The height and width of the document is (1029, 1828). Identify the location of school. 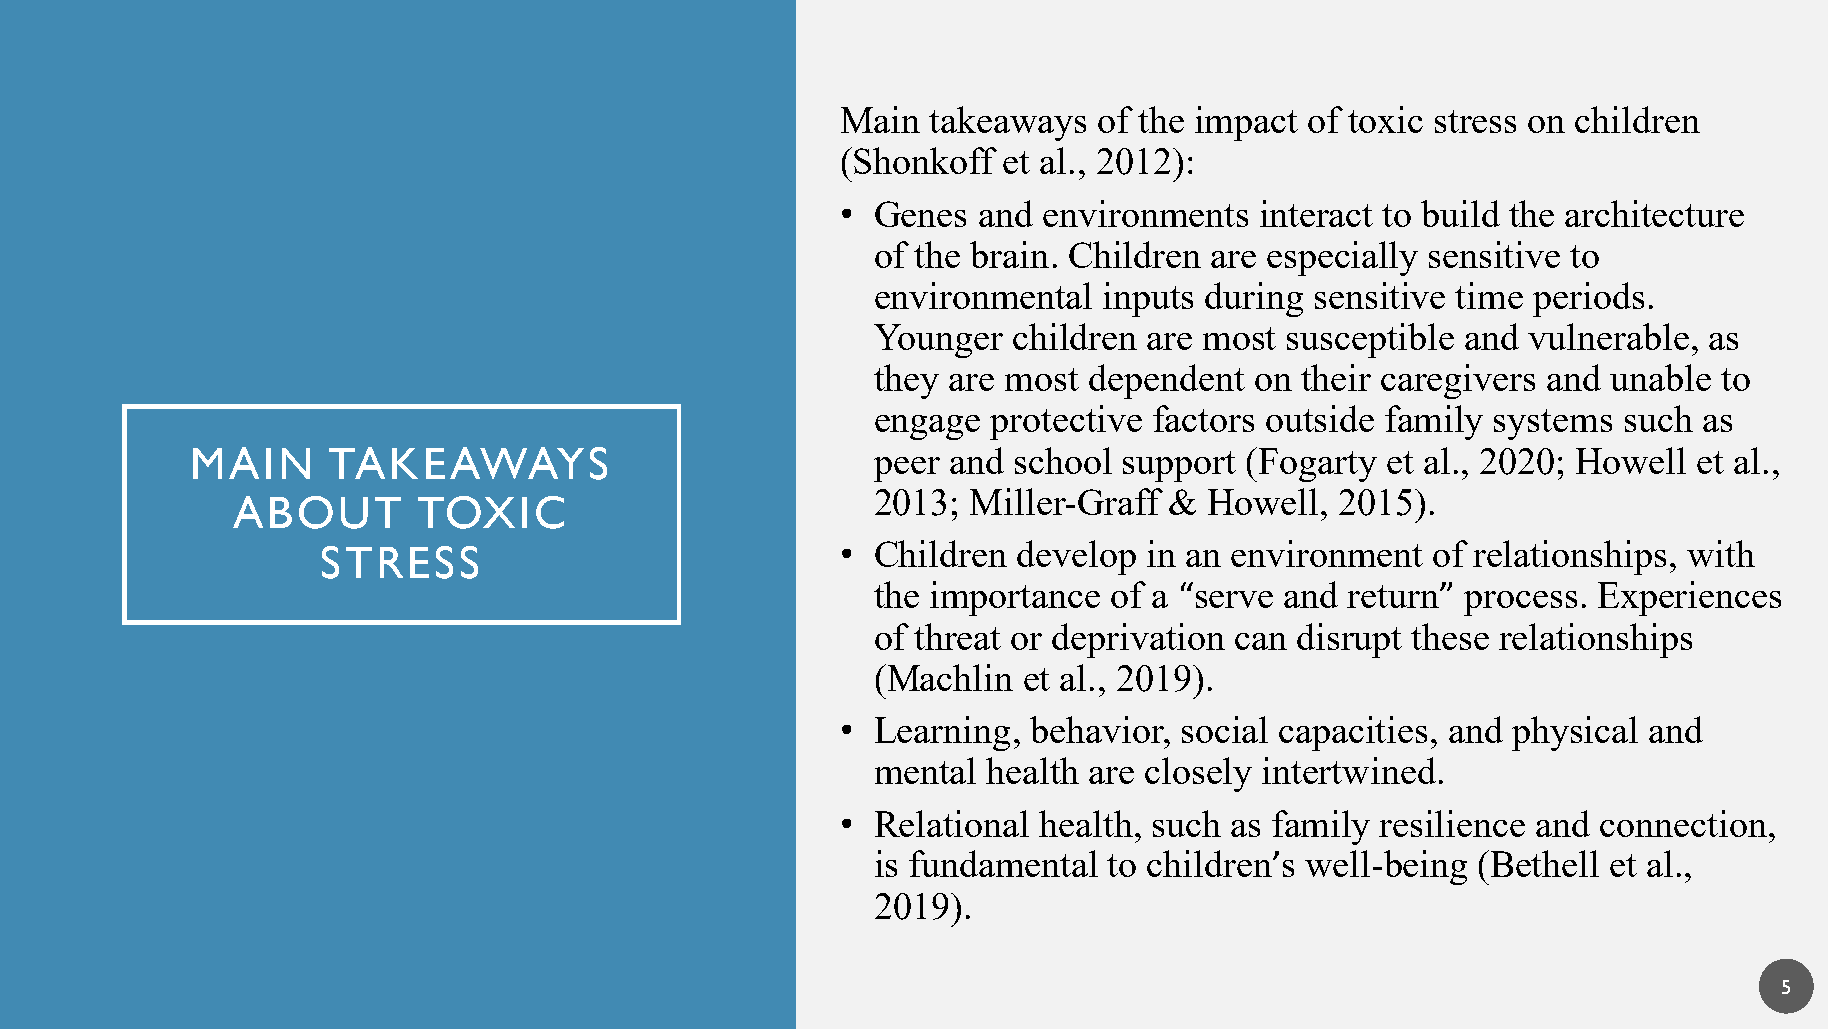
(1063, 460).
